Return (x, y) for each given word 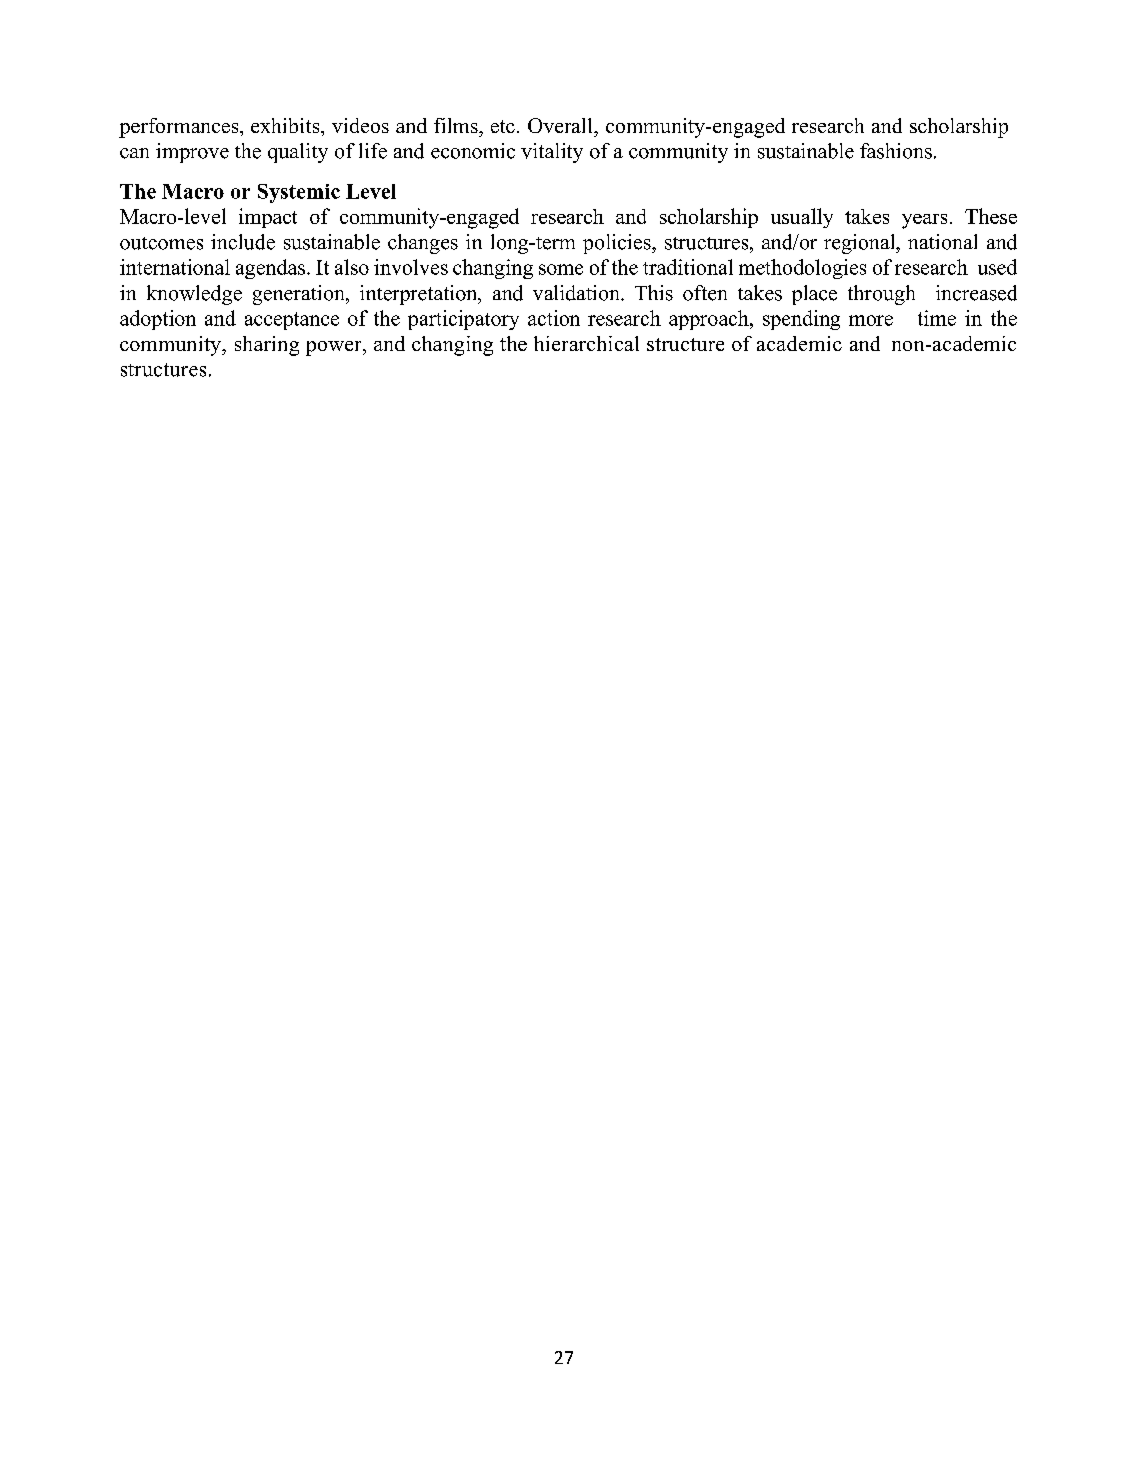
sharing (267, 346)
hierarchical (586, 343)
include (243, 242)
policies (618, 244)
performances (180, 128)
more (871, 320)
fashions (896, 151)
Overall (561, 125)
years (924, 221)
